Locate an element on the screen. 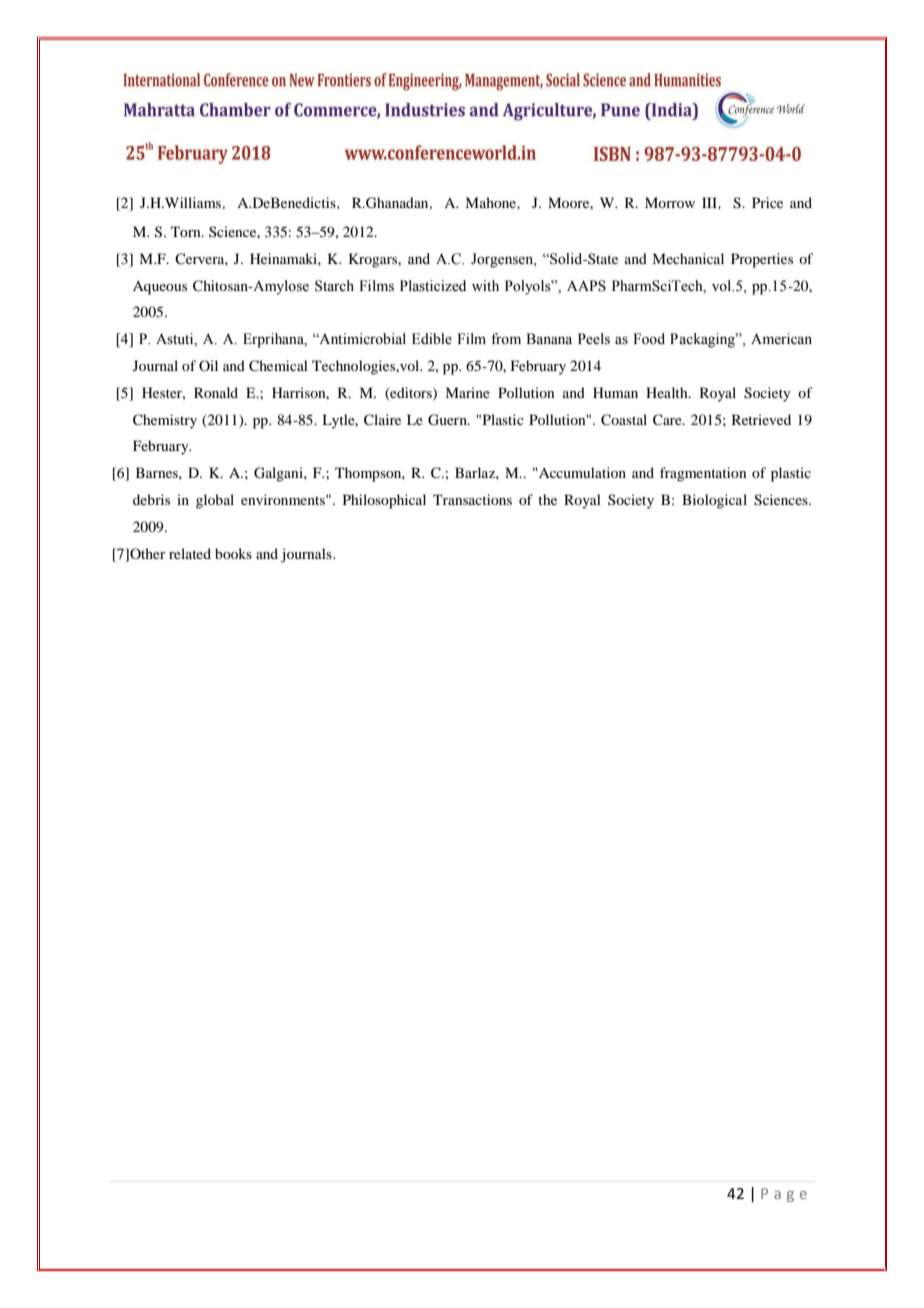 The height and width of the screenshot is (1308, 924). Oil is located at coordinates (208, 365).
